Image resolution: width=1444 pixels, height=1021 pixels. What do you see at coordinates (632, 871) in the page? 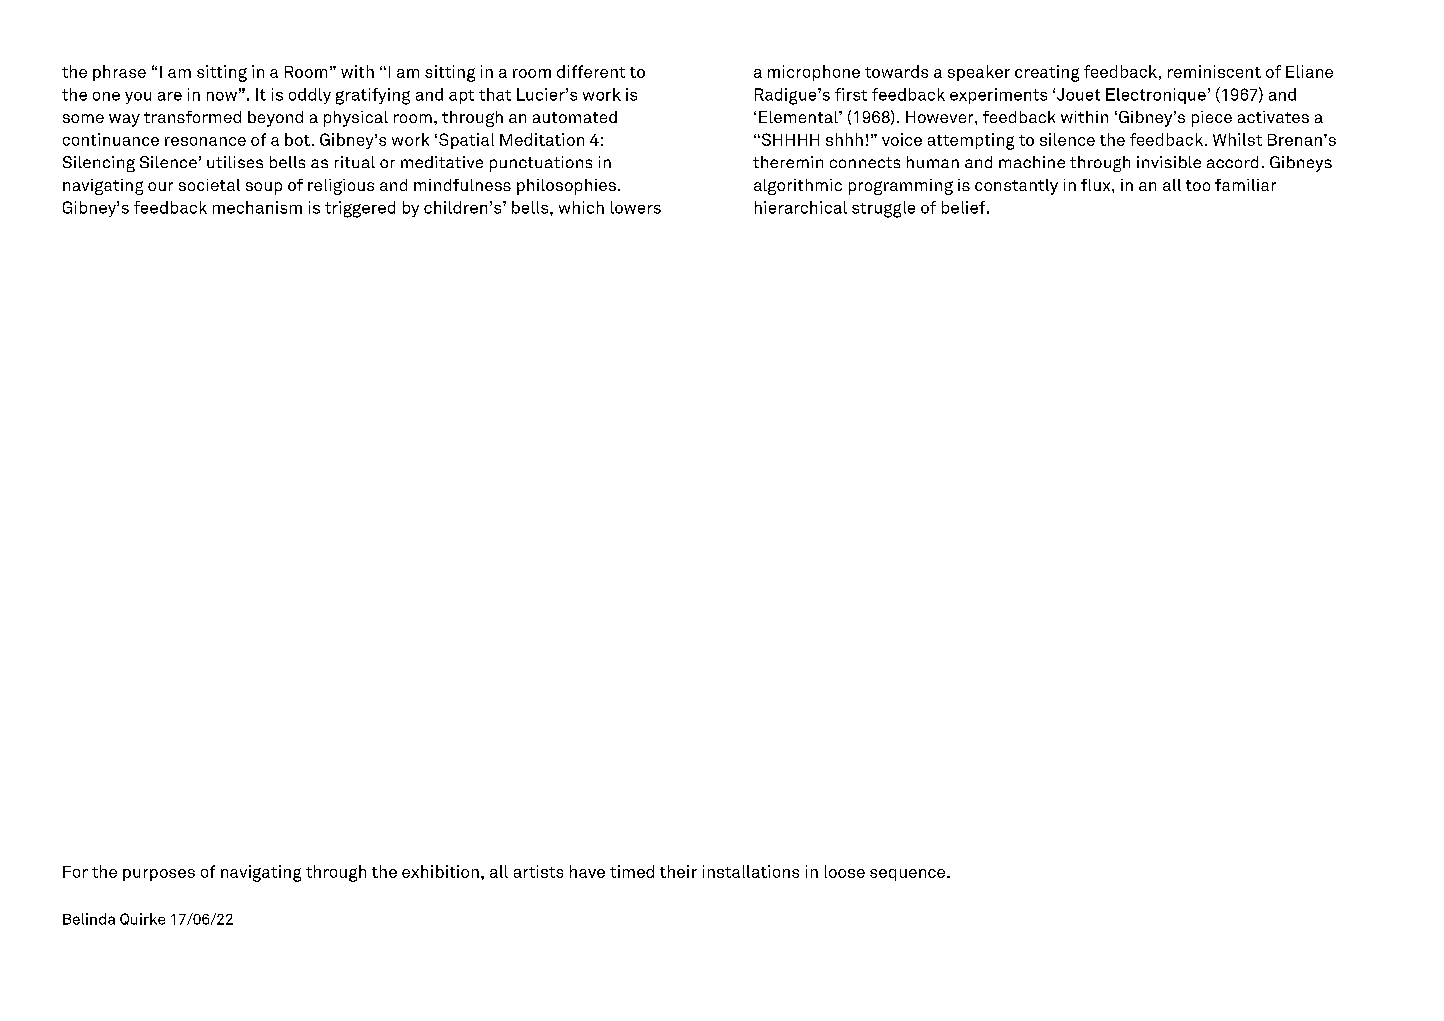
I see `timed` at bounding box center [632, 871].
